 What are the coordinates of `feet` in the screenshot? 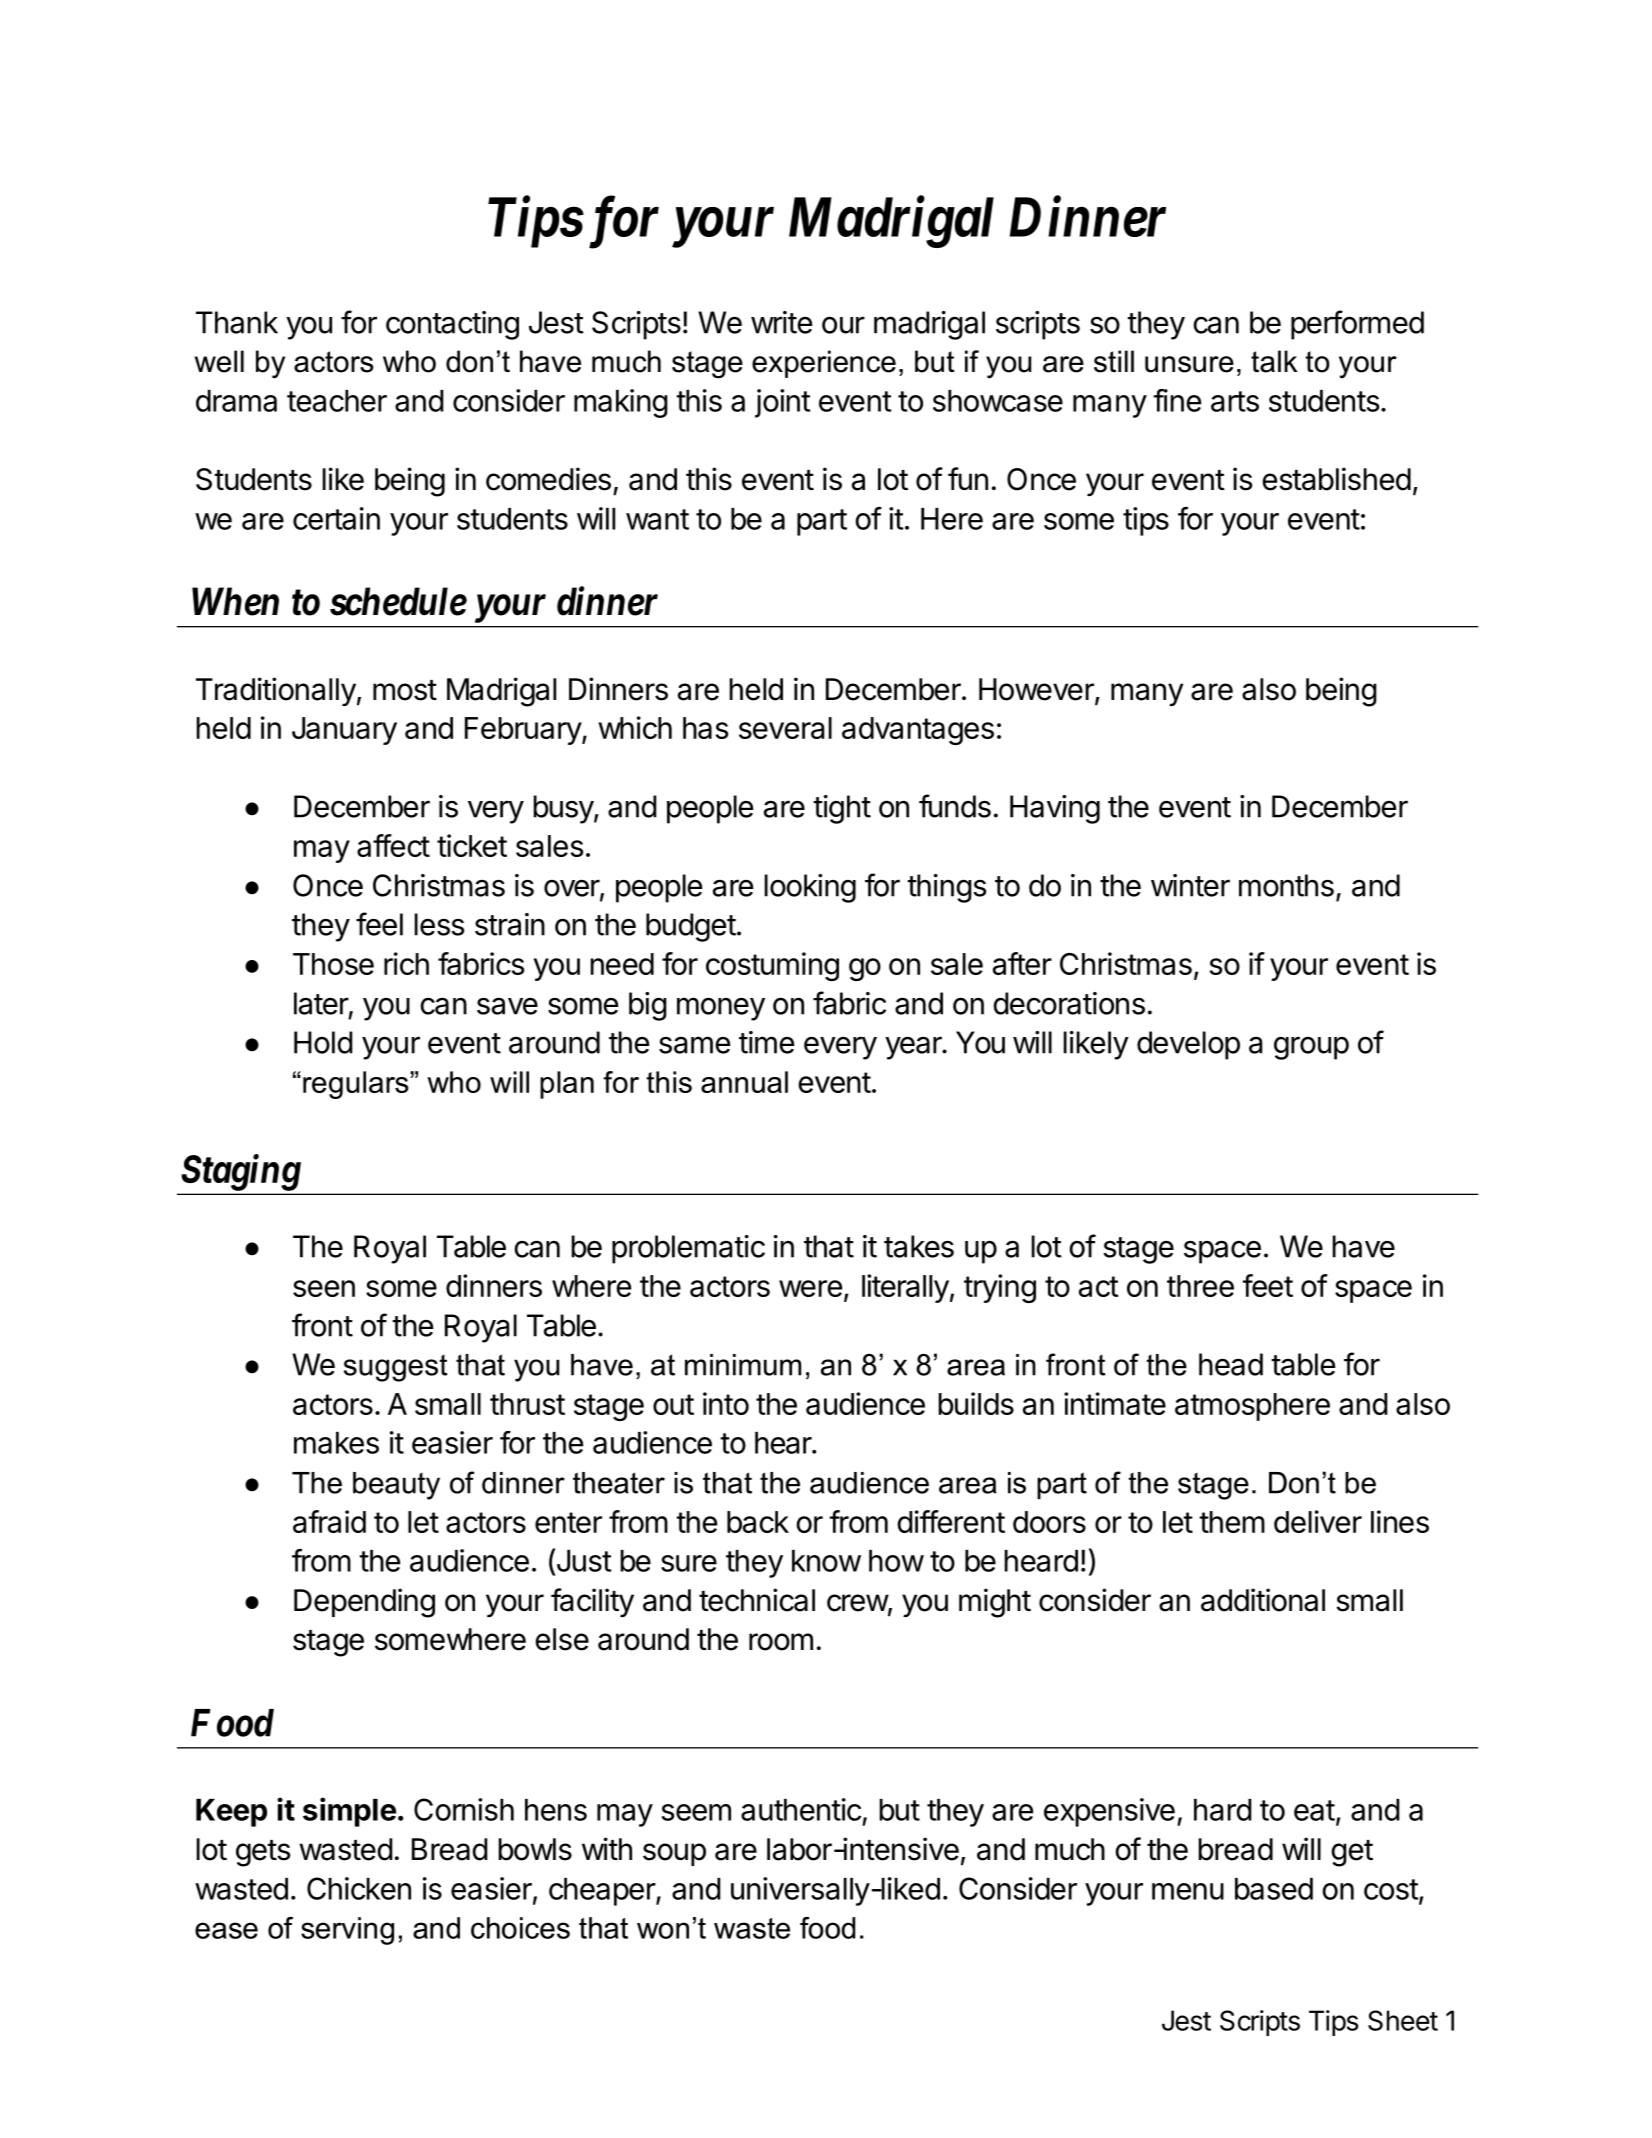 It's located at (1267, 1285).
